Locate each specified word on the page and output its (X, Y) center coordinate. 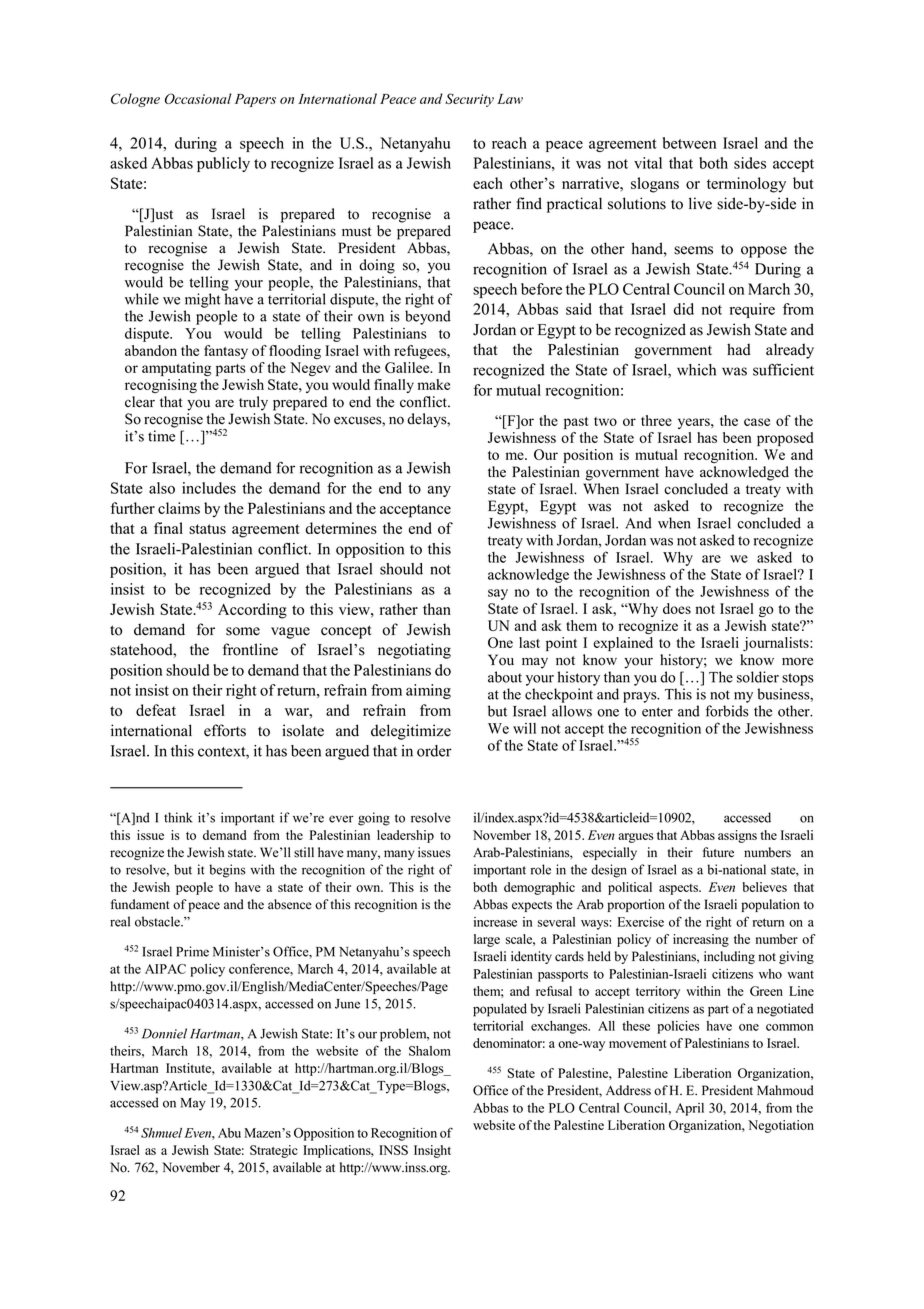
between (689, 143)
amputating (176, 369)
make (434, 384)
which (696, 370)
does (677, 608)
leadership (405, 836)
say (498, 594)
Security (469, 100)
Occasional (198, 98)
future (718, 852)
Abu (229, 1133)
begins (227, 871)
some (243, 631)
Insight (432, 1151)
